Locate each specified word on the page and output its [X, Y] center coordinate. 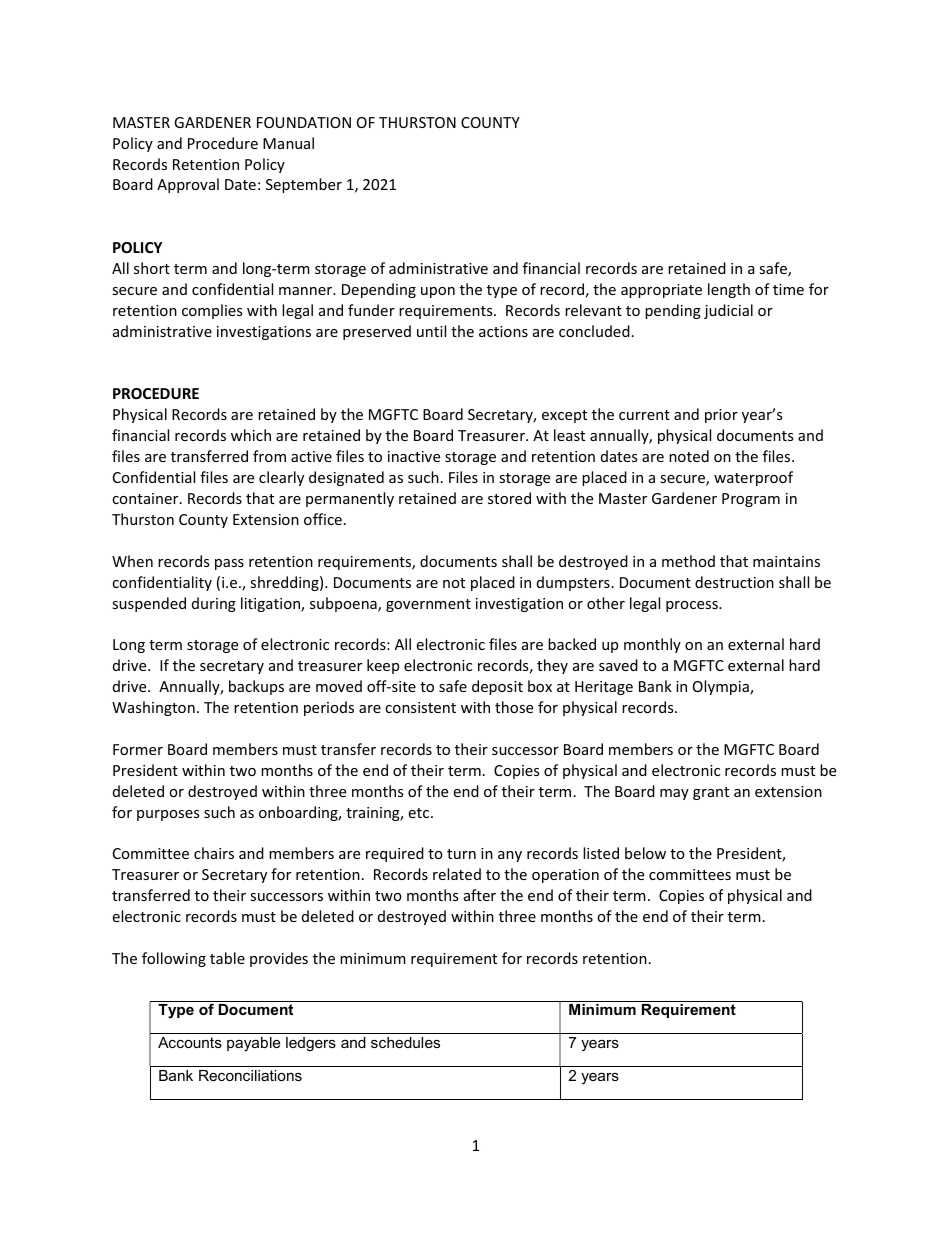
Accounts [190, 1042]
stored [509, 498]
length [729, 290]
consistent [420, 707]
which [251, 435]
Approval [188, 185]
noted [689, 456]
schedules [405, 1042]
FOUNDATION [304, 122]
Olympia [722, 687]
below [645, 853]
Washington [153, 708]
